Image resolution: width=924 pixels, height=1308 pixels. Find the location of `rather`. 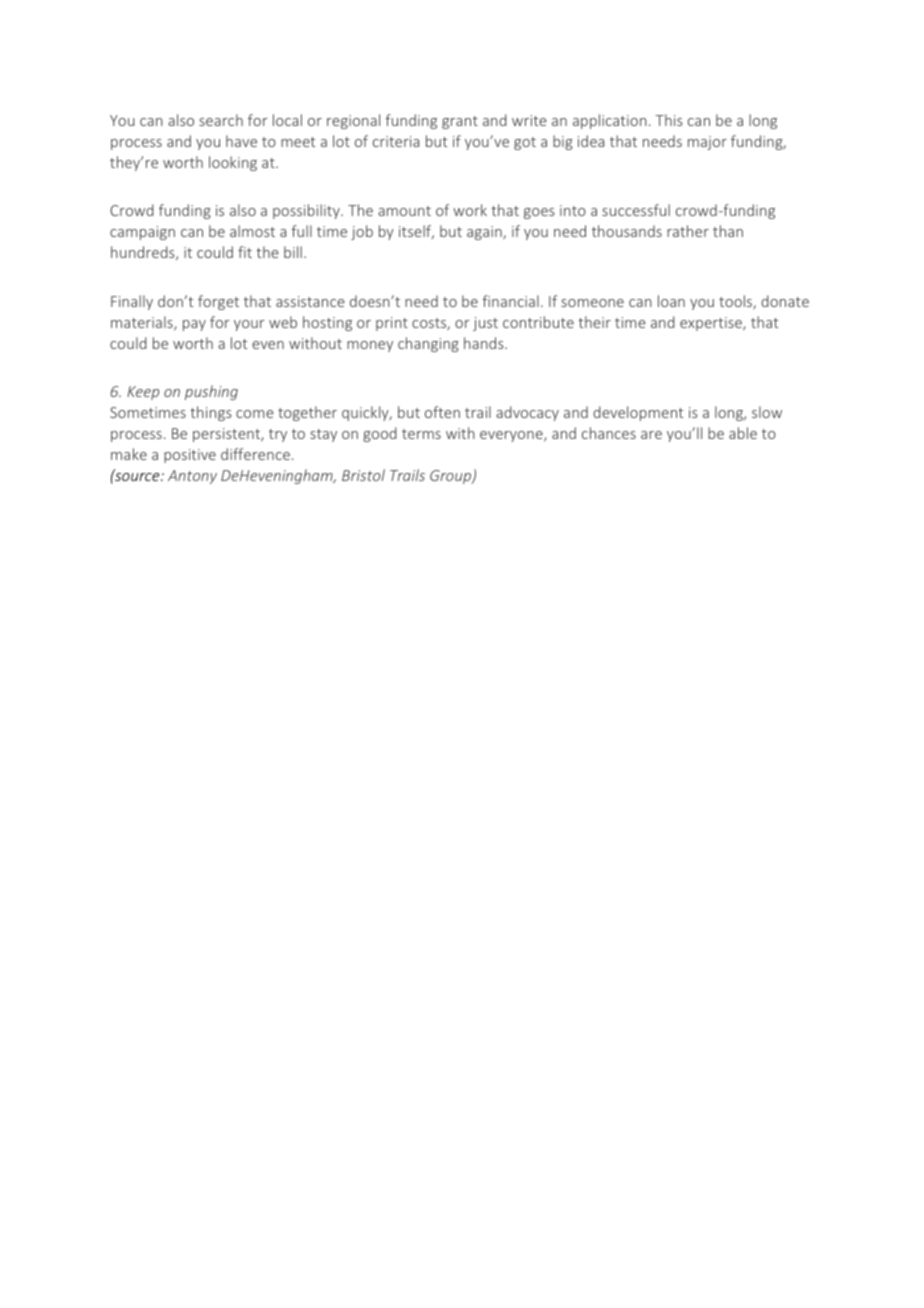

rather is located at coordinates (688, 231).
